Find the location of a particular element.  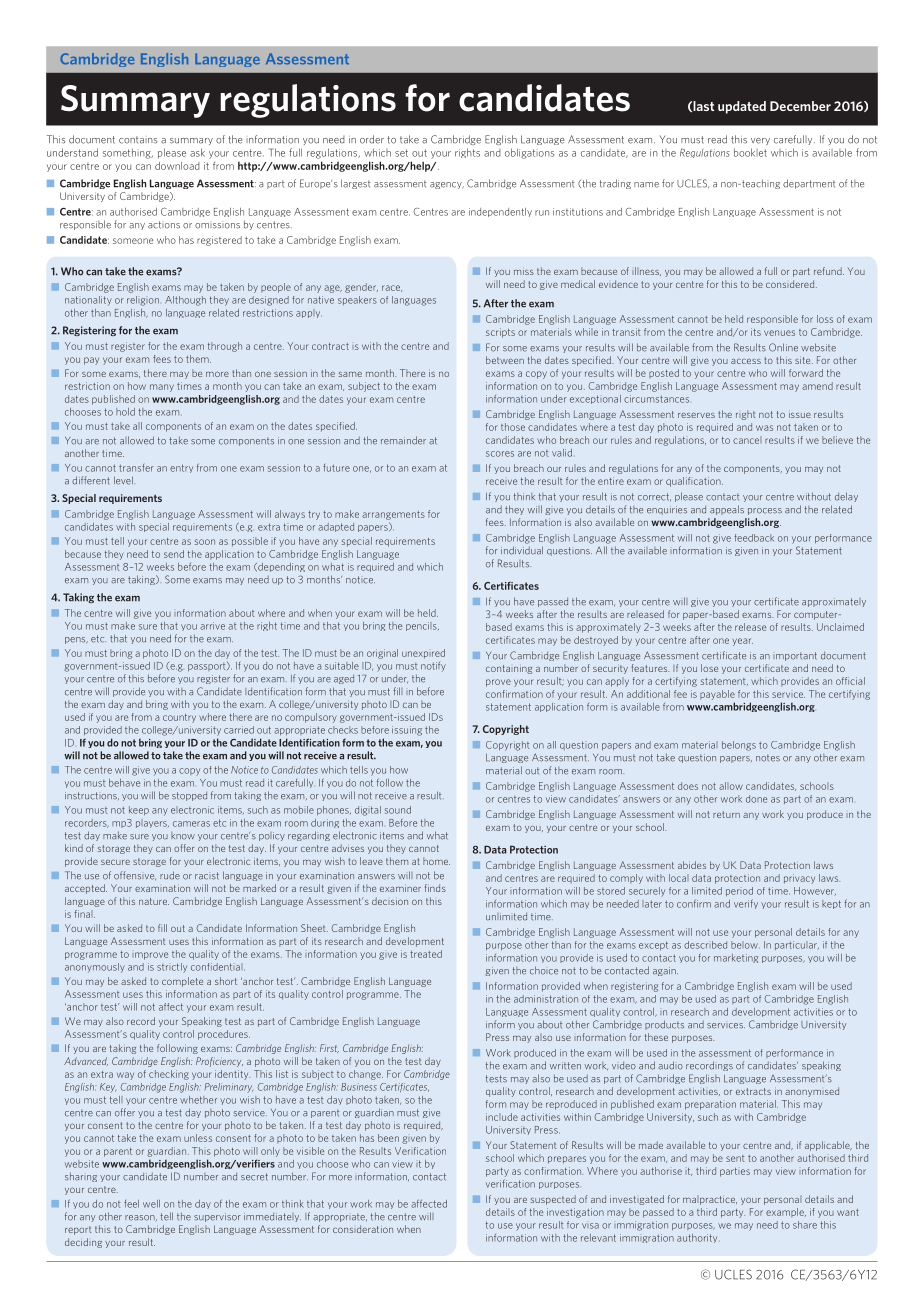

suspected is located at coordinates (553, 1200).
